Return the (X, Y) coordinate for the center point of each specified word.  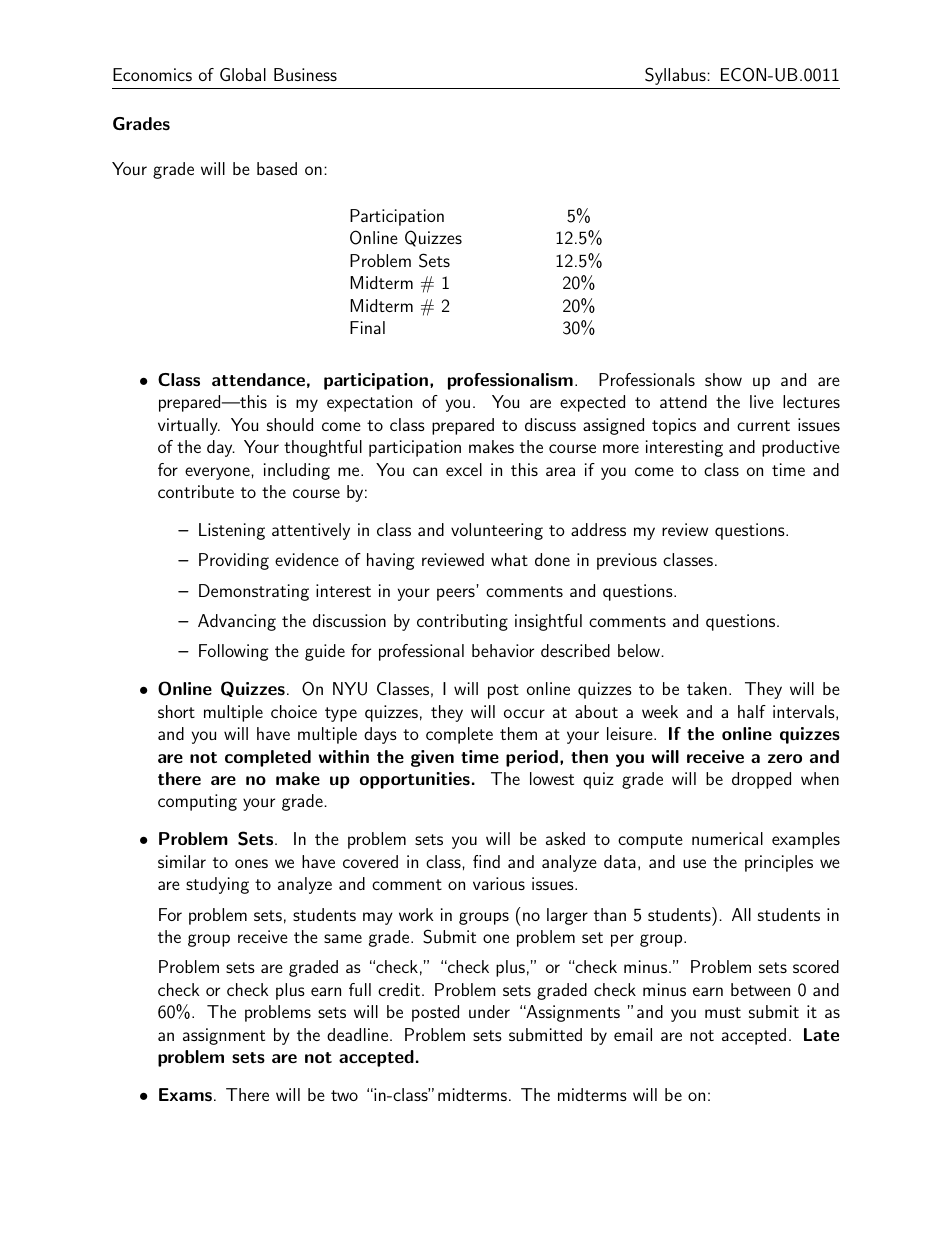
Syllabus (676, 76)
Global (243, 74)
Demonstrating (254, 592)
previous (627, 561)
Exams (185, 1094)
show (723, 379)
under (489, 1011)
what (509, 559)
